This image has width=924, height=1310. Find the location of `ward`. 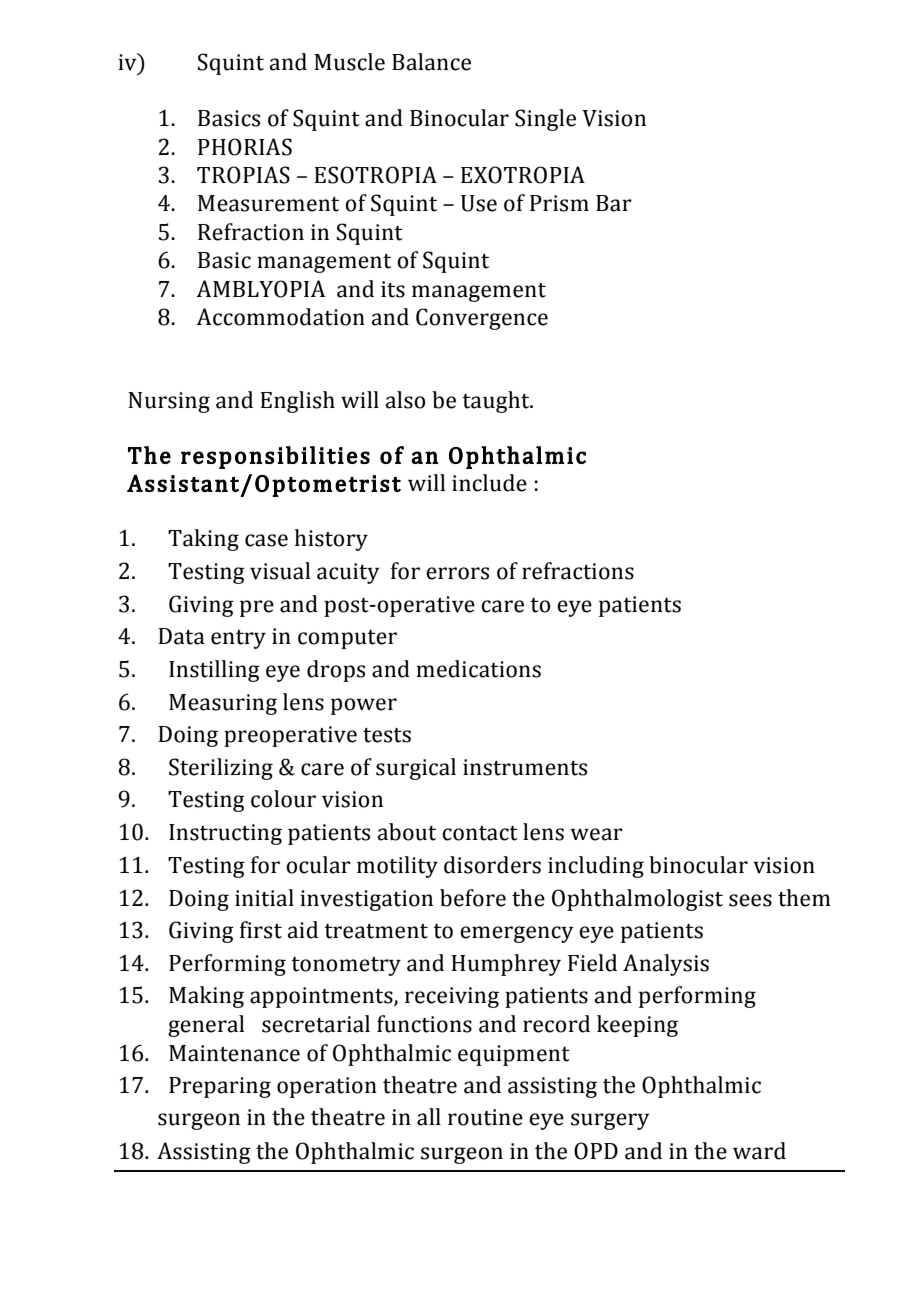

ward is located at coordinates (759, 1151).
